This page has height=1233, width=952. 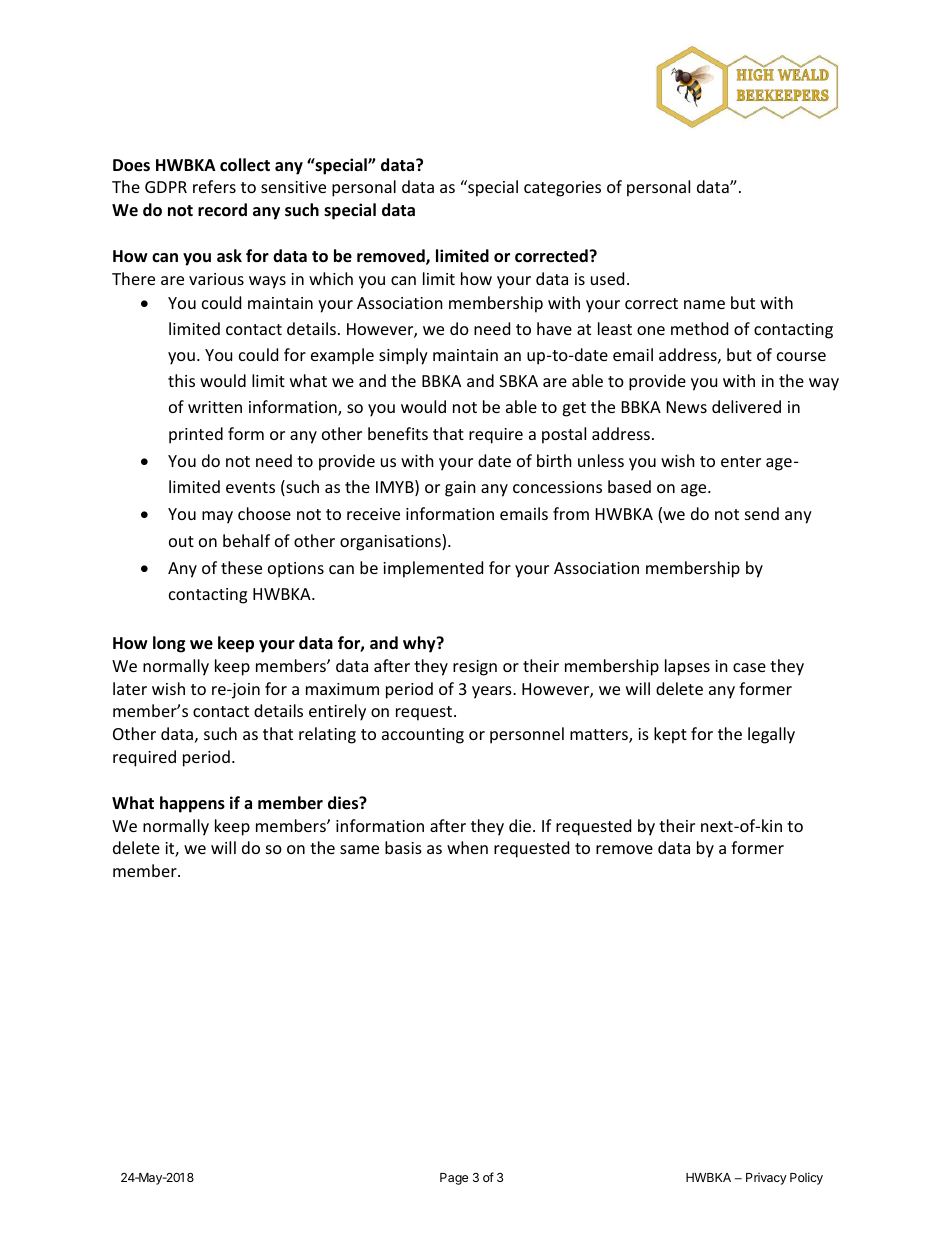 What do you see at coordinates (169, 644) in the page?
I see `long` at bounding box center [169, 644].
